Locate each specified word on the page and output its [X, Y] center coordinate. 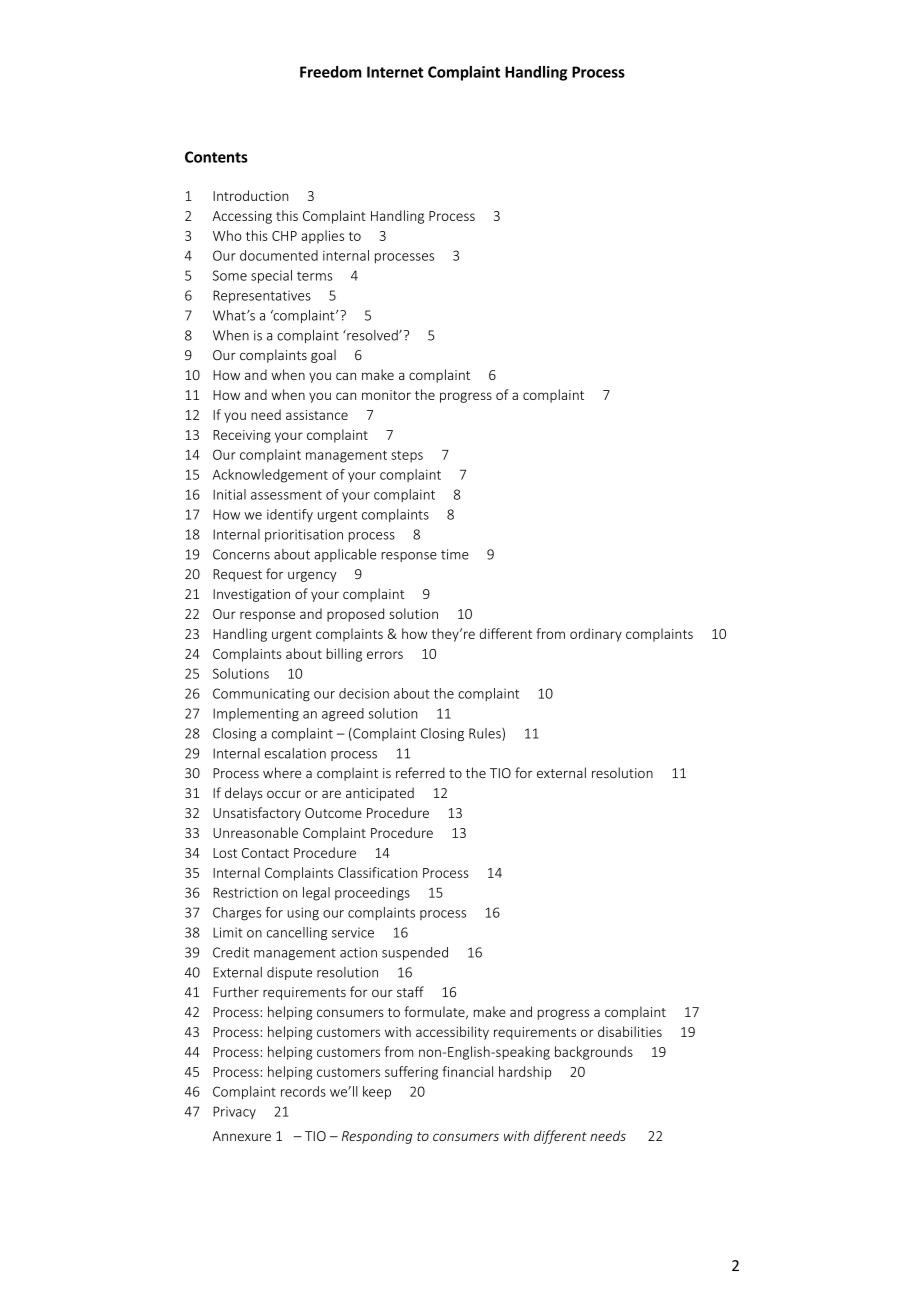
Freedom [331, 72]
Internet [395, 72]
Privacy [234, 1112]
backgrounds [594, 1053]
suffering [411, 1073]
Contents [216, 157]
